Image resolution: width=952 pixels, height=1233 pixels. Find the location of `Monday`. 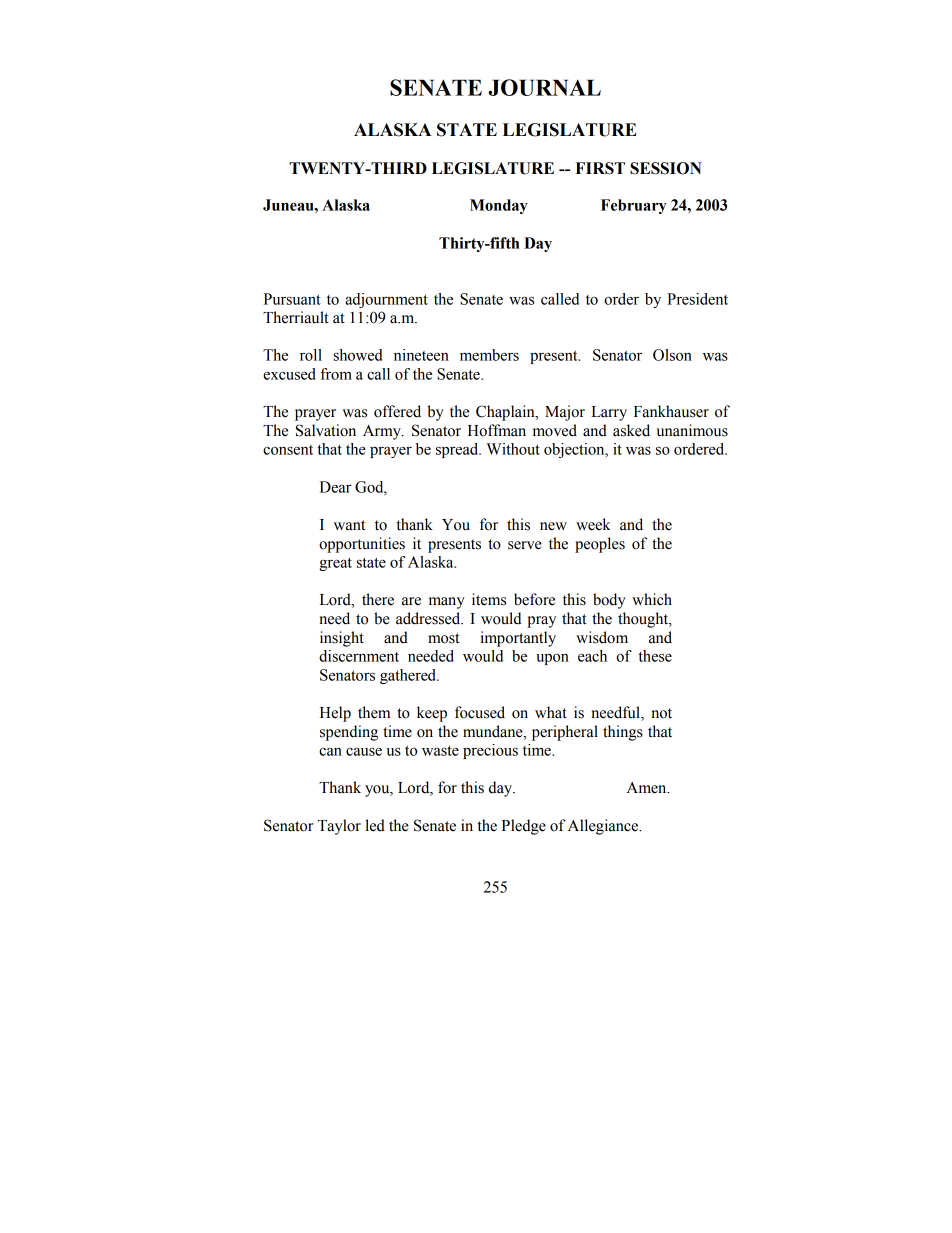

Monday is located at coordinates (499, 206).
